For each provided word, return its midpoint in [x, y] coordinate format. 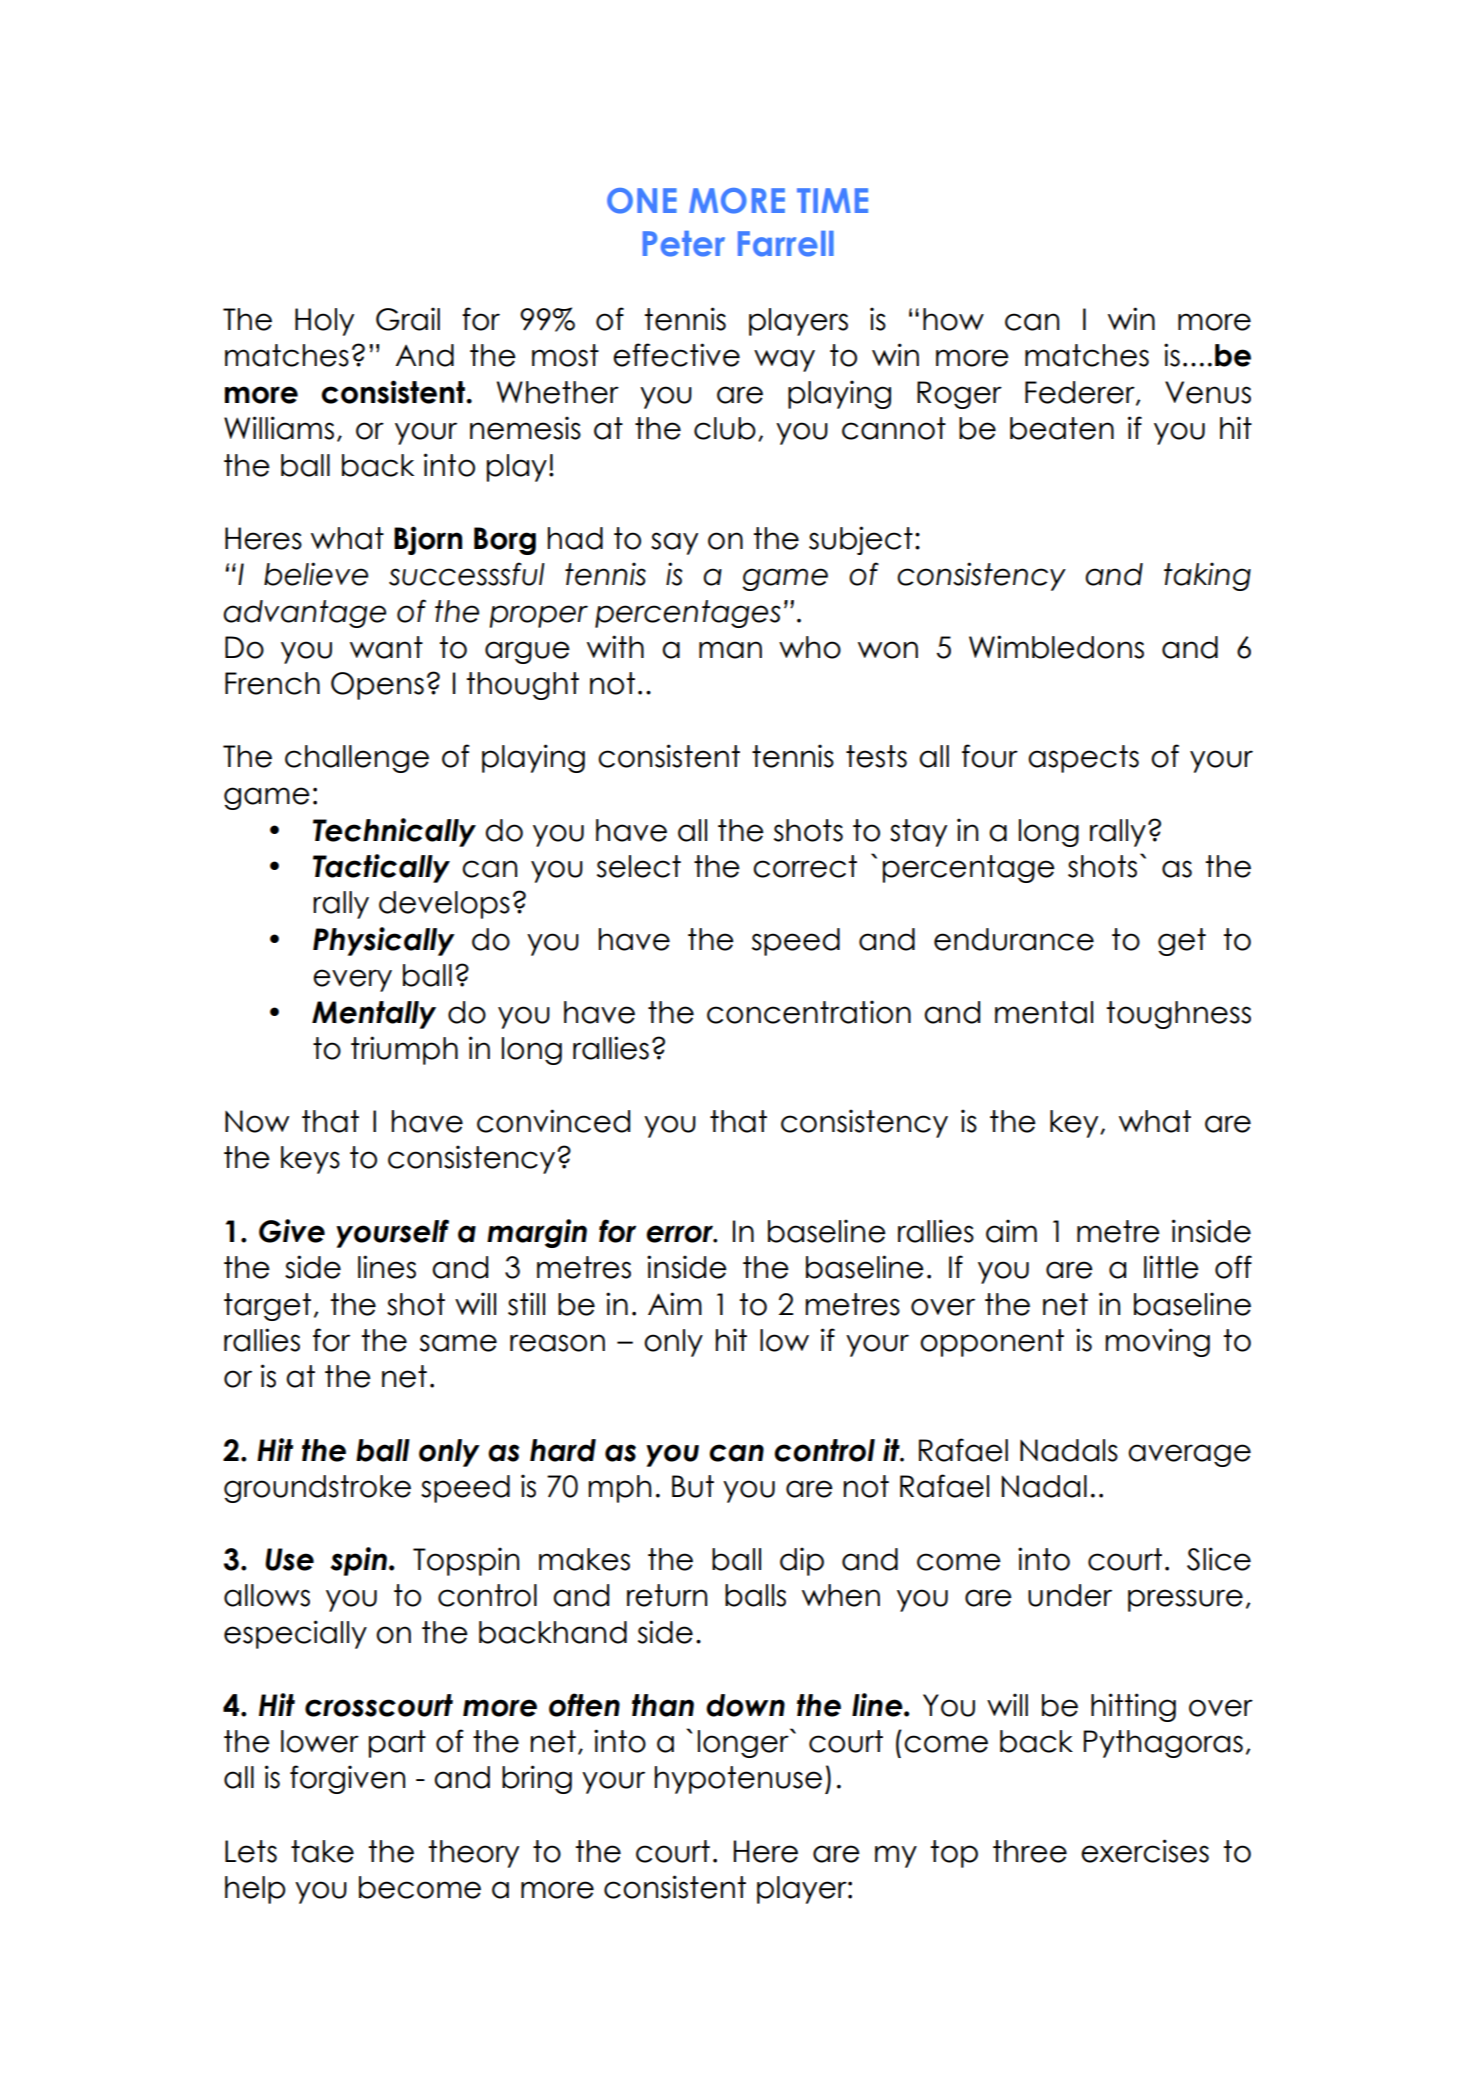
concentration [809, 1012]
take [322, 1851]
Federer [1081, 393]
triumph [404, 1050]
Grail [408, 319]
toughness [1179, 1015]
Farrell [786, 244]
